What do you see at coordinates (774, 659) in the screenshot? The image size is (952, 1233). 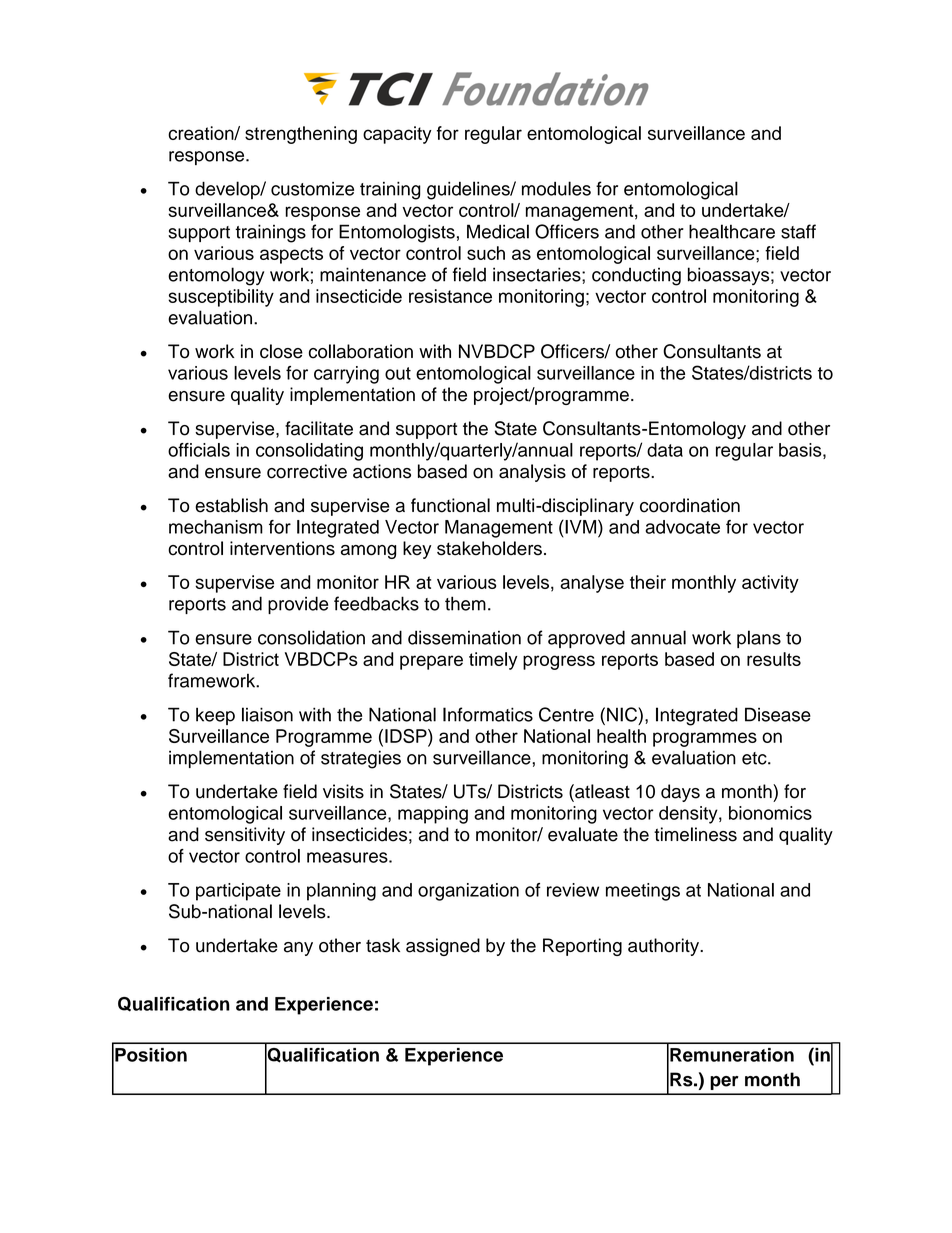 I see `results` at bounding box center [774, 659].
